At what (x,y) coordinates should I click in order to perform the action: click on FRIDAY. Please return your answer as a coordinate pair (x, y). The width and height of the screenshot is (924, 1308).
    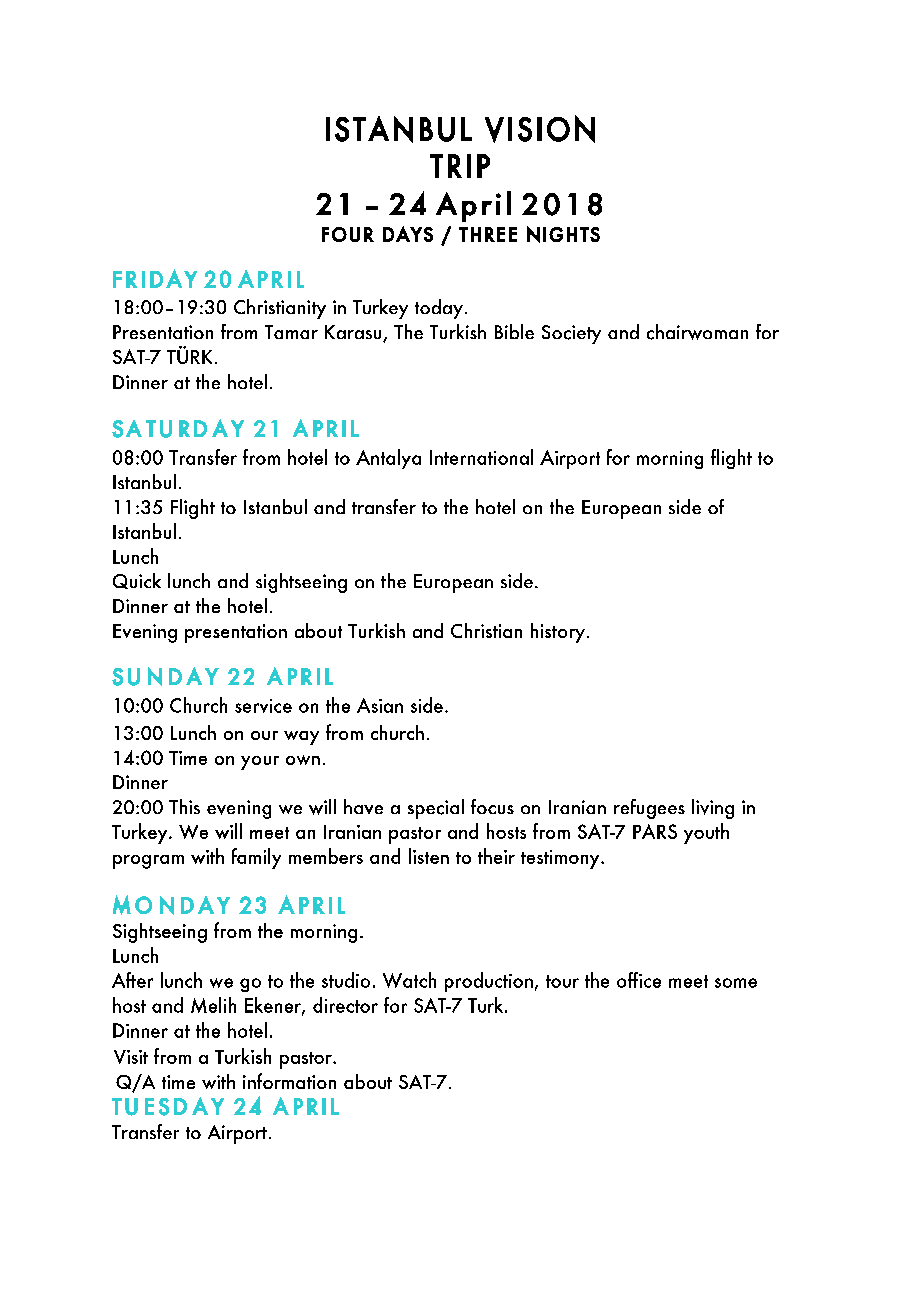
    Looking at the image, I should click on (155, 278).
